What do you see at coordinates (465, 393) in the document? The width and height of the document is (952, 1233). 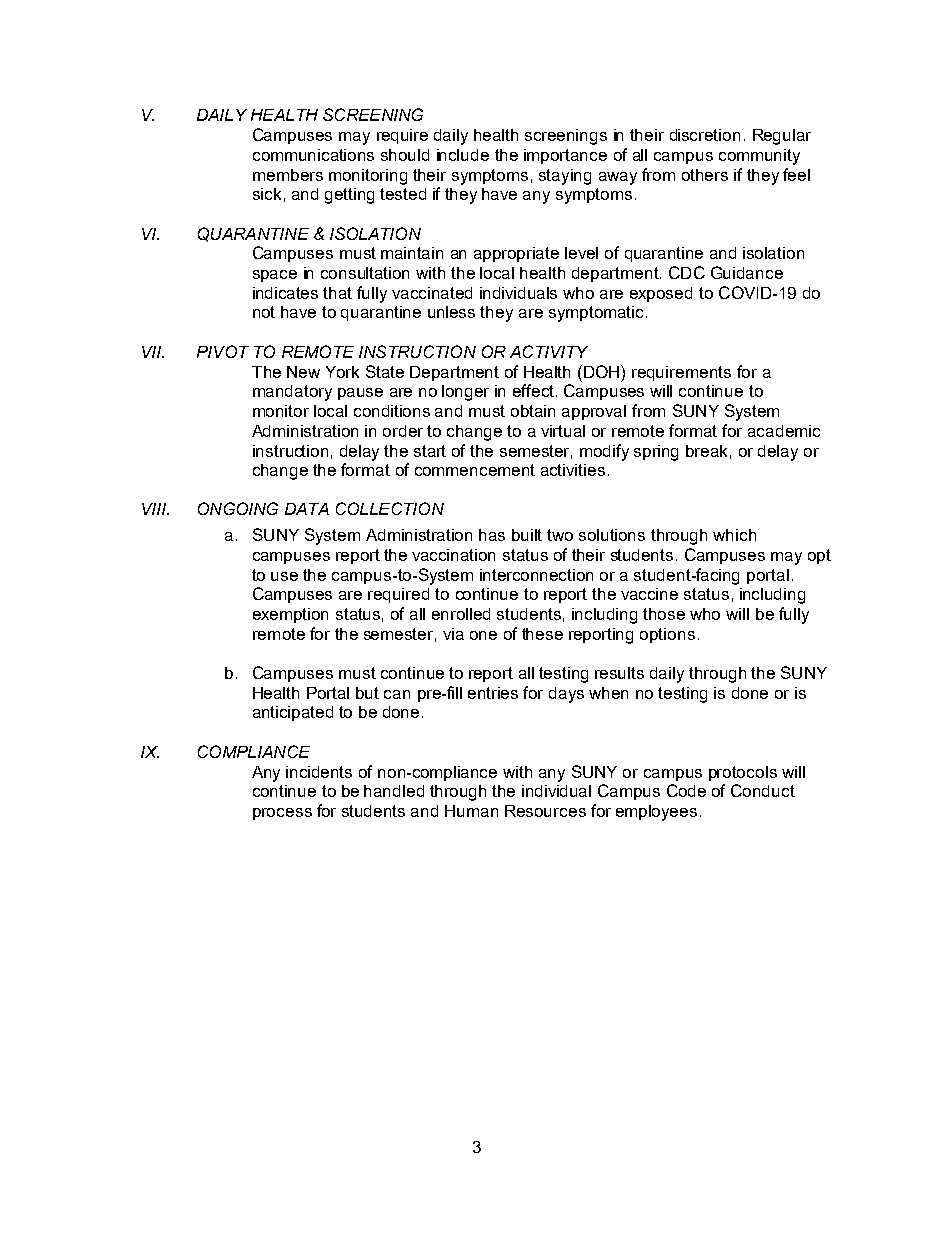 I see `longer` at bounding box center [465, 393].
